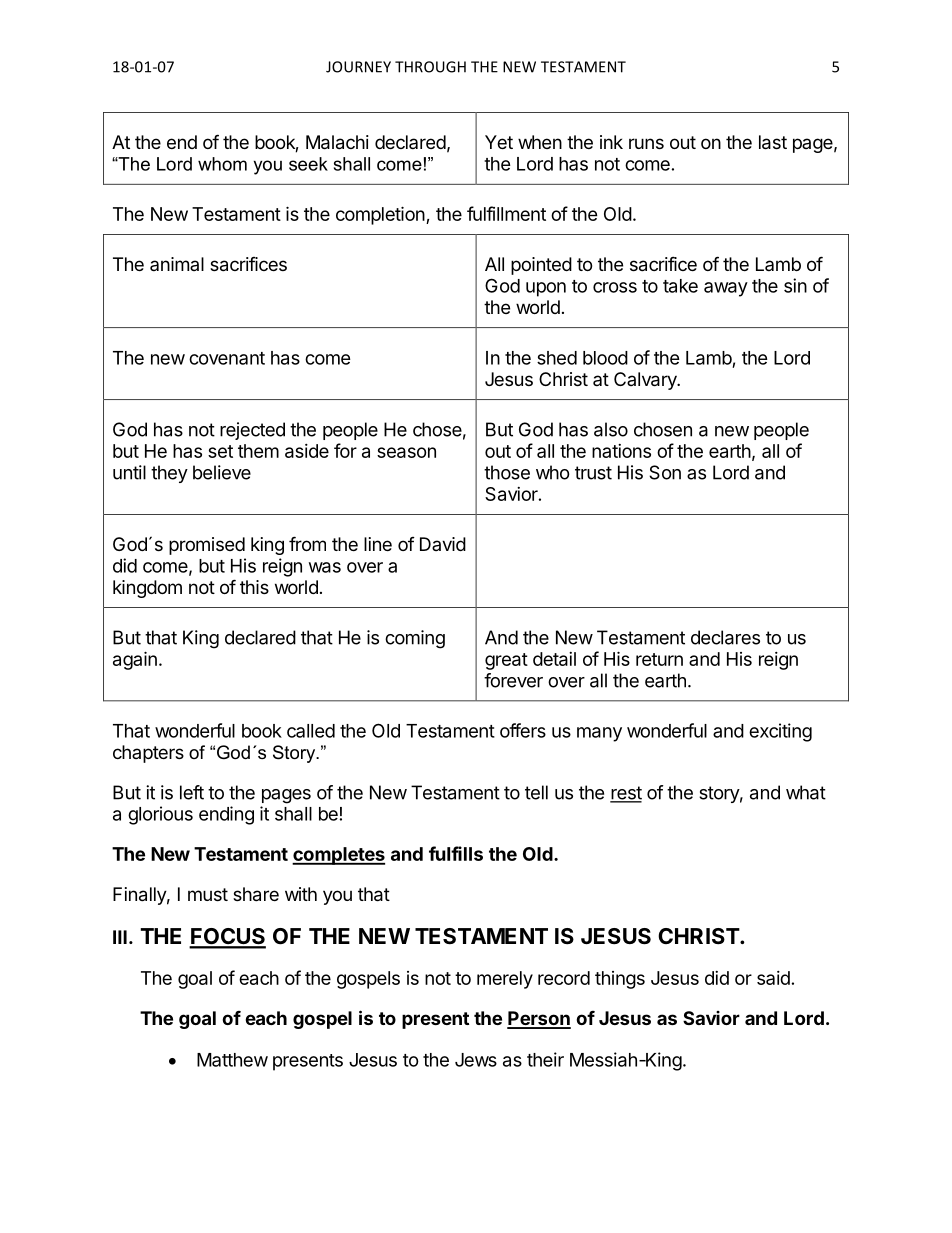  I want to click on last, so click(773, 142).
